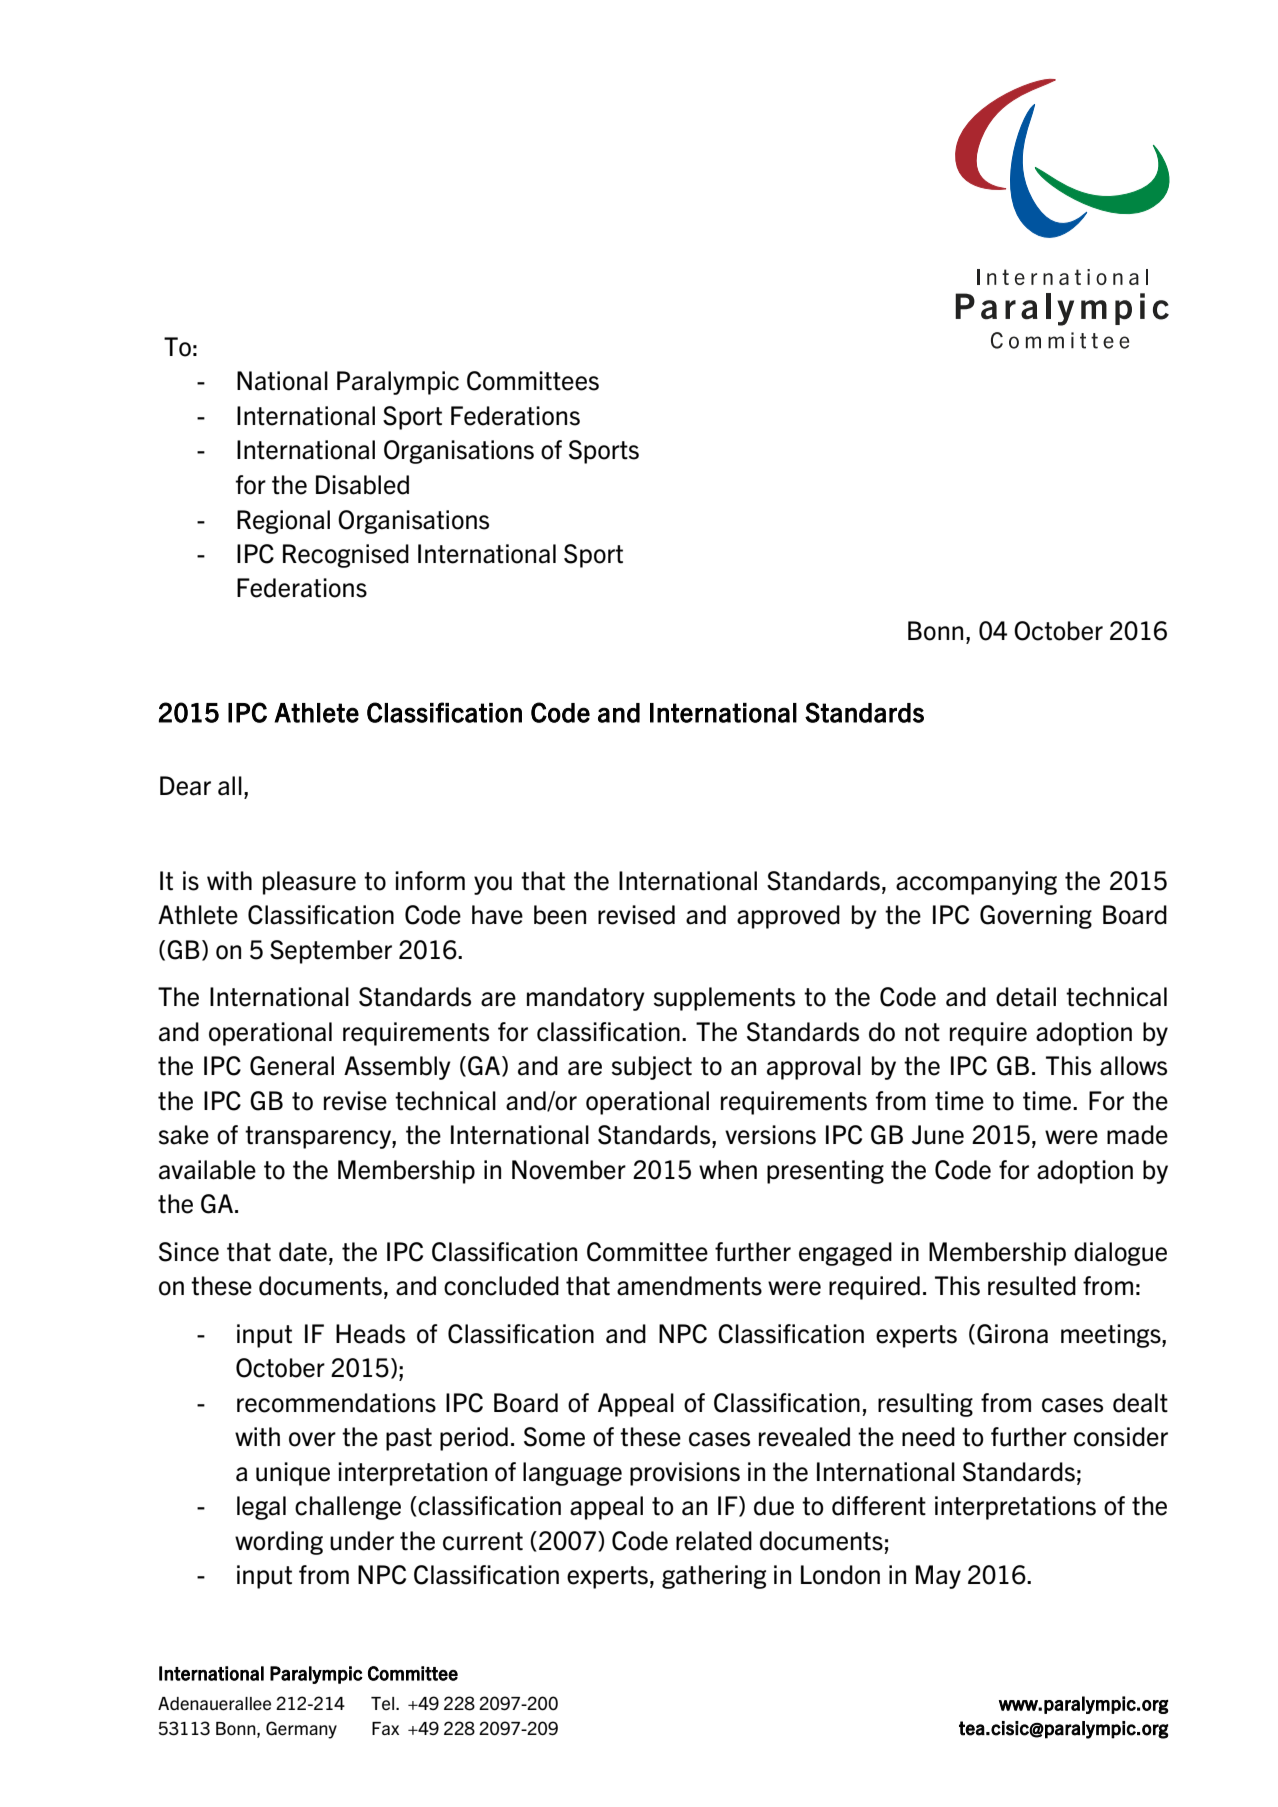 The width and height of the page is (1278, 1807). I want to click on Regional, so click(283, 522).
